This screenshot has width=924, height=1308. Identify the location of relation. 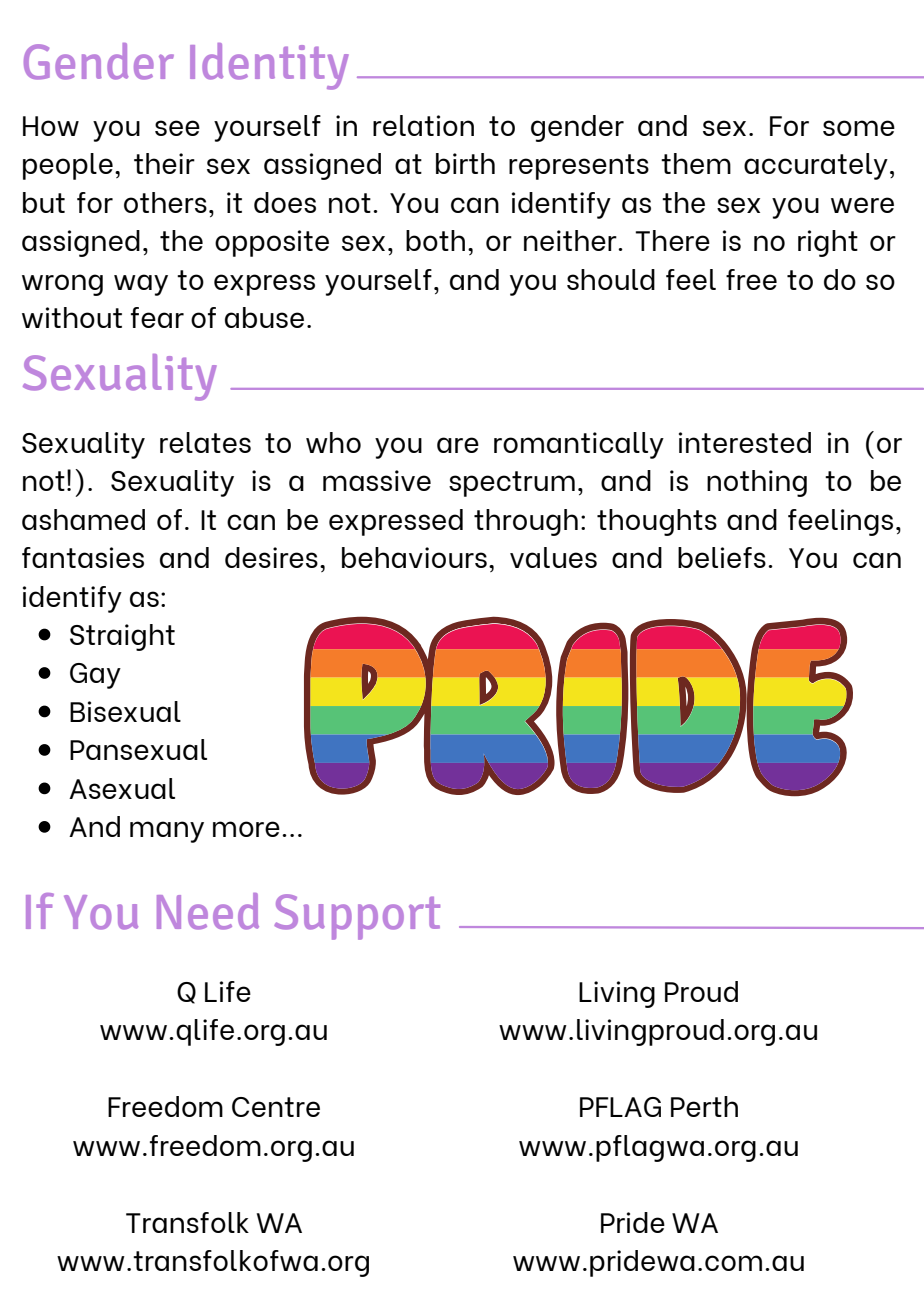
(423, 125).
